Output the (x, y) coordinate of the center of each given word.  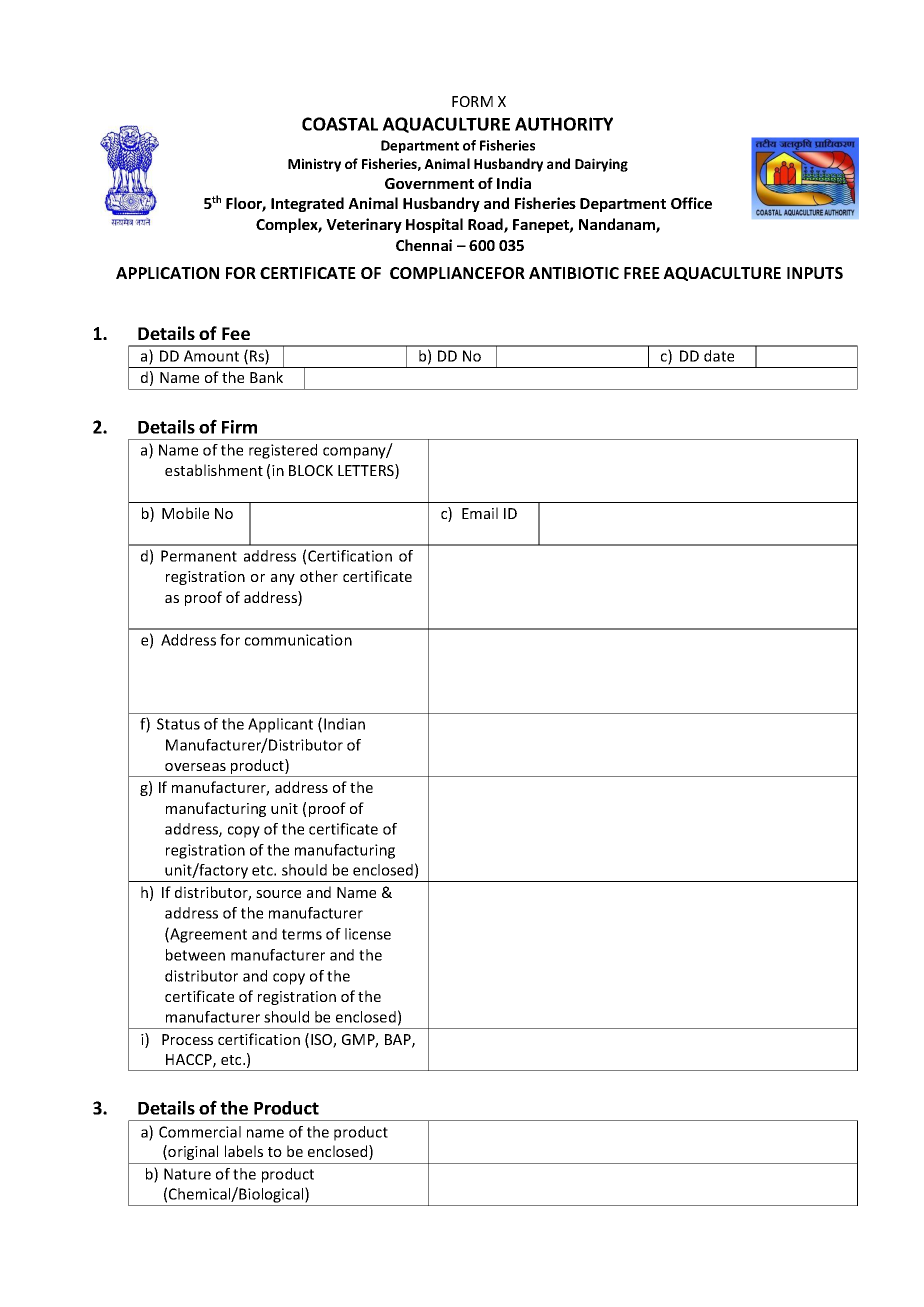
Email (480, 513)
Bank (266, 377)
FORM (472, 101)
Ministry (314, 165)
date (719, 356)
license (368, 934)
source (278, 894)
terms (302, 934)
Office (691, 203)
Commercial (200, 1132)
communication (298, 640)
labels (244, 1151)
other (319, 576)
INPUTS (815, 273)
